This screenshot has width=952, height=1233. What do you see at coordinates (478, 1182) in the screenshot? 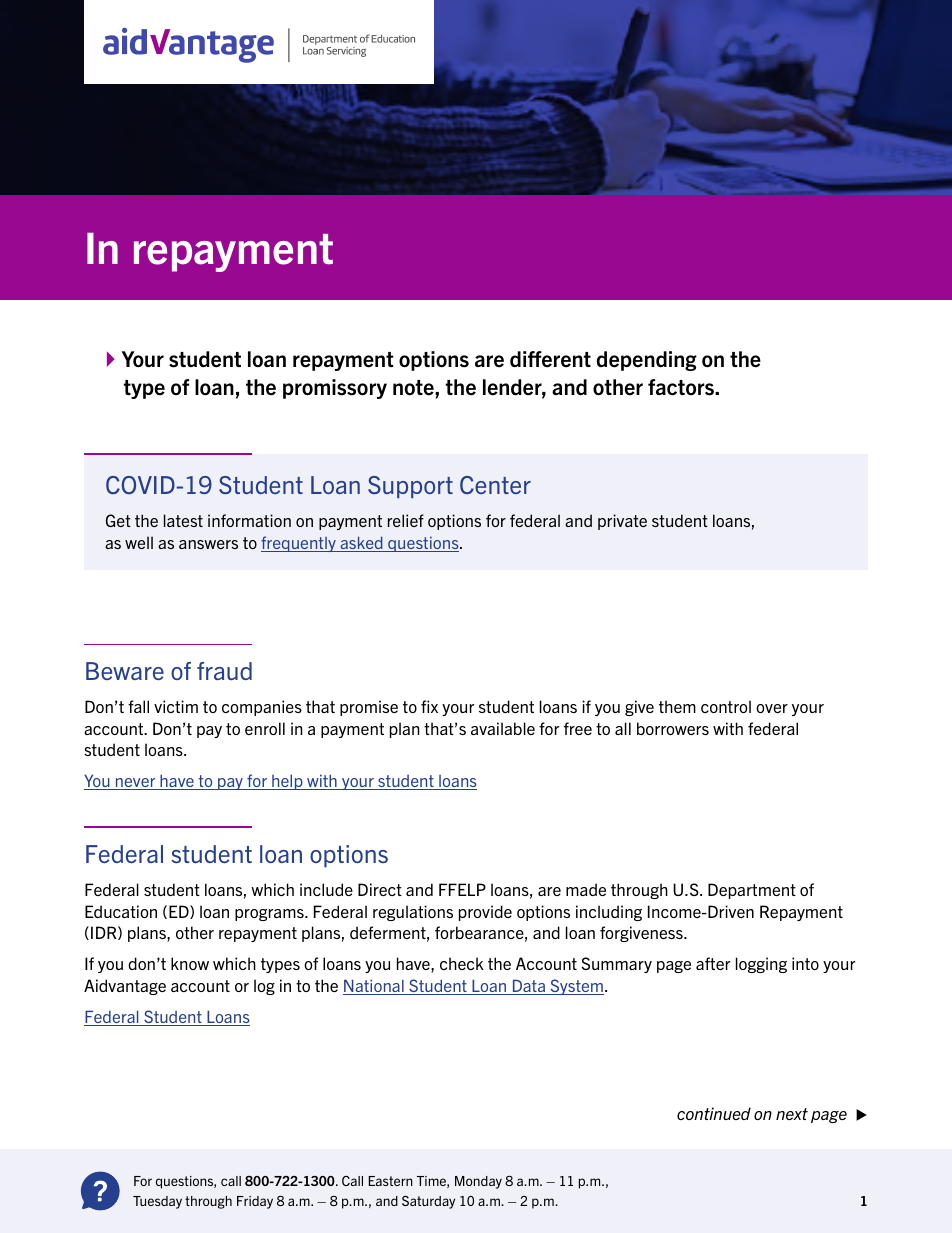
I see `Monday` at bounding box center [478, 1182].
